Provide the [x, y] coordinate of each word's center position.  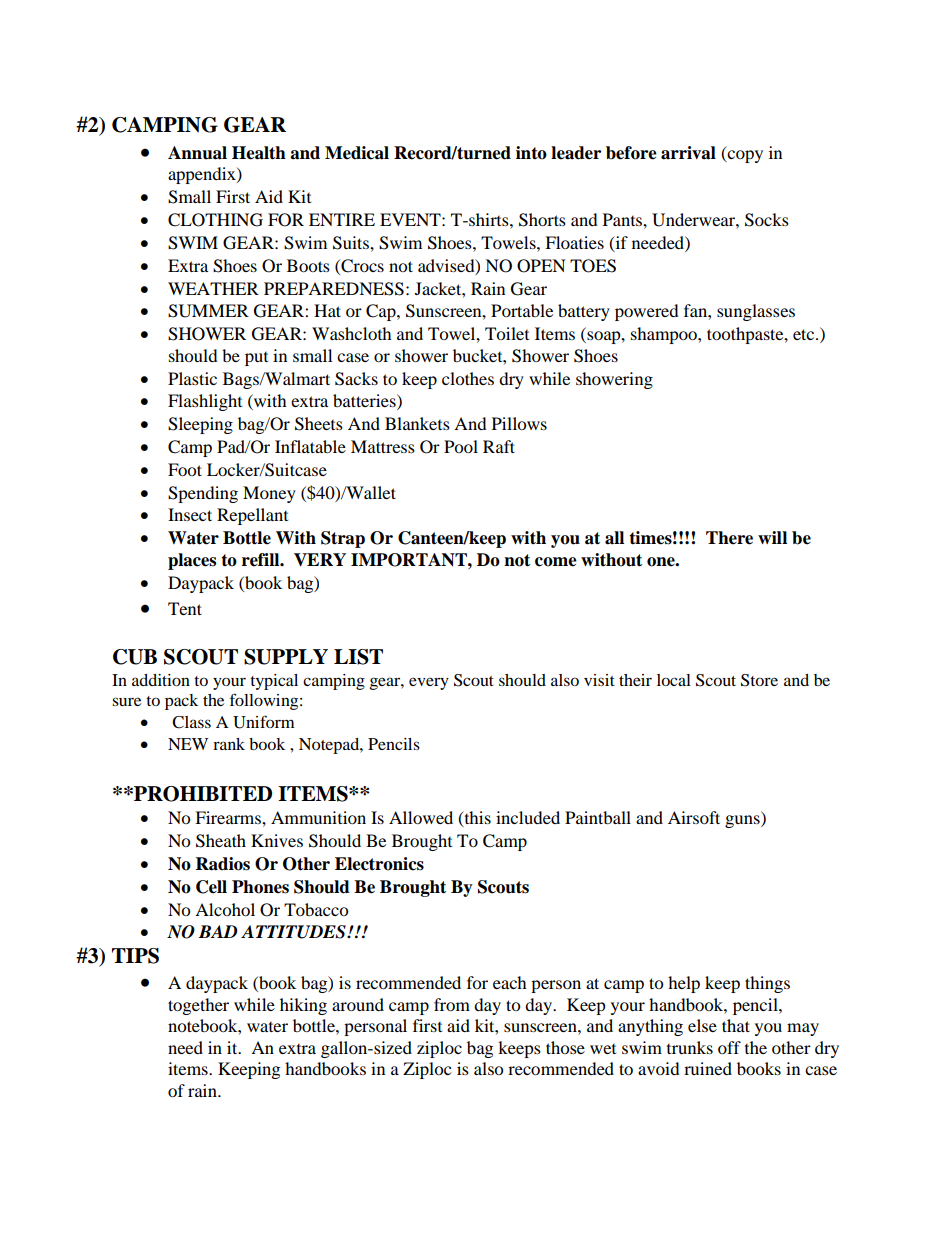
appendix [203, 175]
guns [743, 821]
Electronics [379, 864]
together [198, 1006]
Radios [223, 864]
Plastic [192, 378]
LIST [358, 657]
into [531, 153]
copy [744, 156]
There [729, 538]
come [556, 562]
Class [191, 722]
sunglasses [756, 312]
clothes [468, 378]
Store [759, 680]
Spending [203, 494]
